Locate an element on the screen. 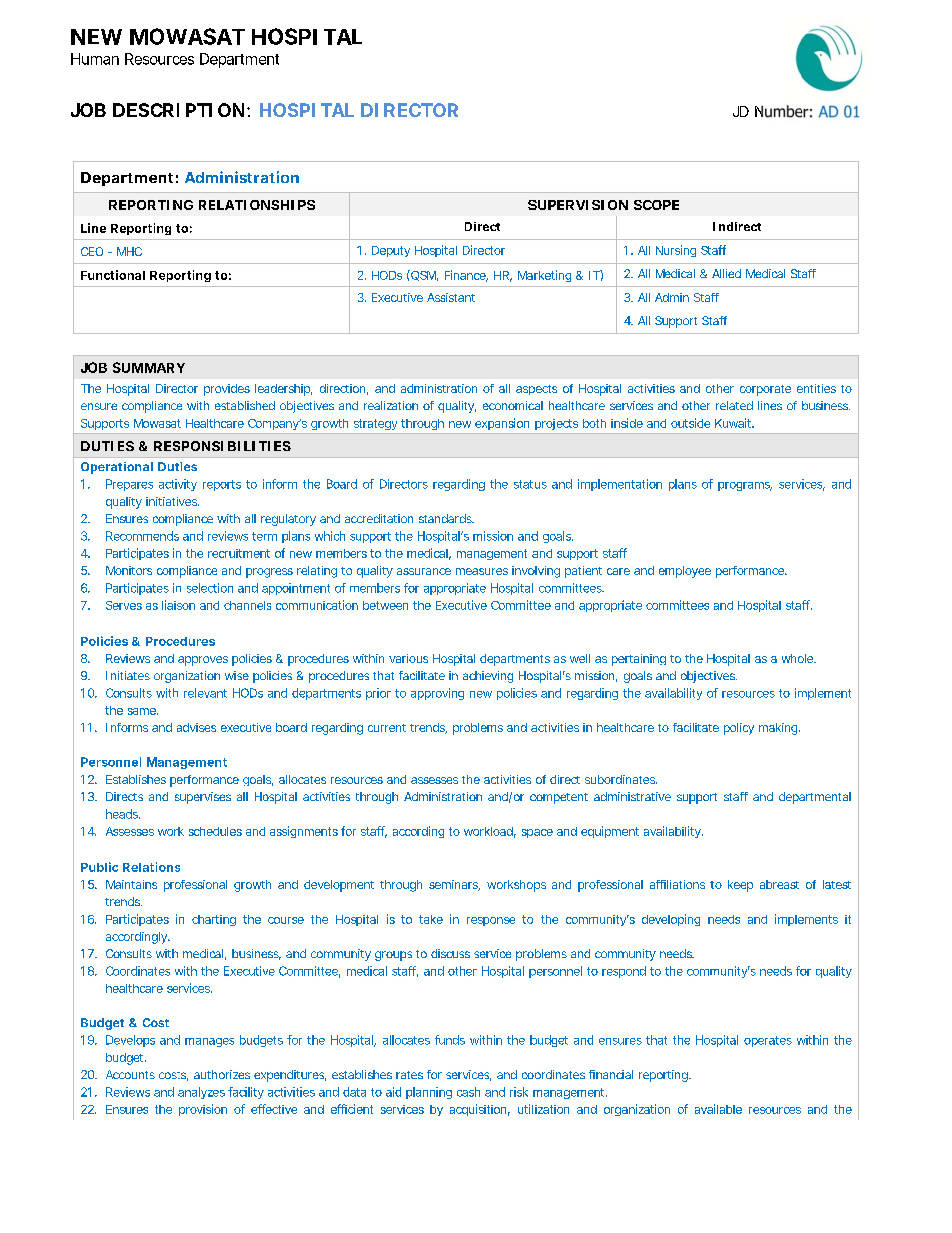  schedules is located at coordinates (215, 831).
